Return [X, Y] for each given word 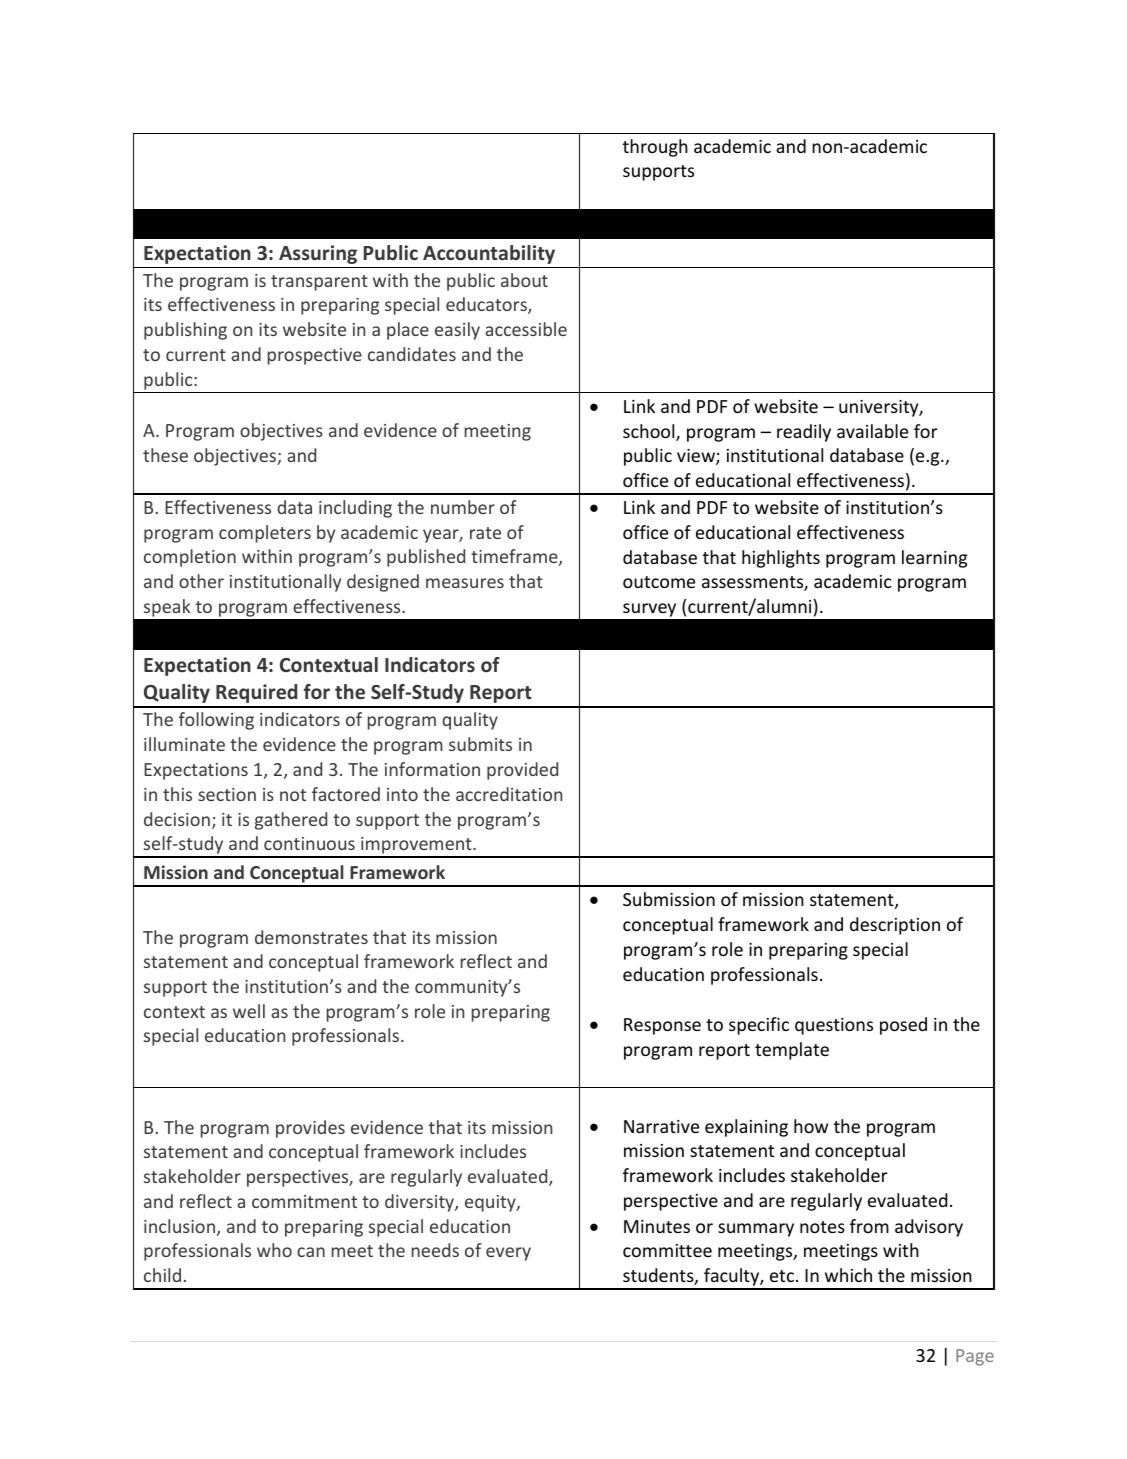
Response [662, 1026]
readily [804, 433]
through [655, 148]
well [249, 1011]
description [895, 926]
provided [522, 771]
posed [903, 1026]
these [165, 455]
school [650, 432]
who [274, 1250]
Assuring [318, 254]
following [216, 721]
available [872, 431]
